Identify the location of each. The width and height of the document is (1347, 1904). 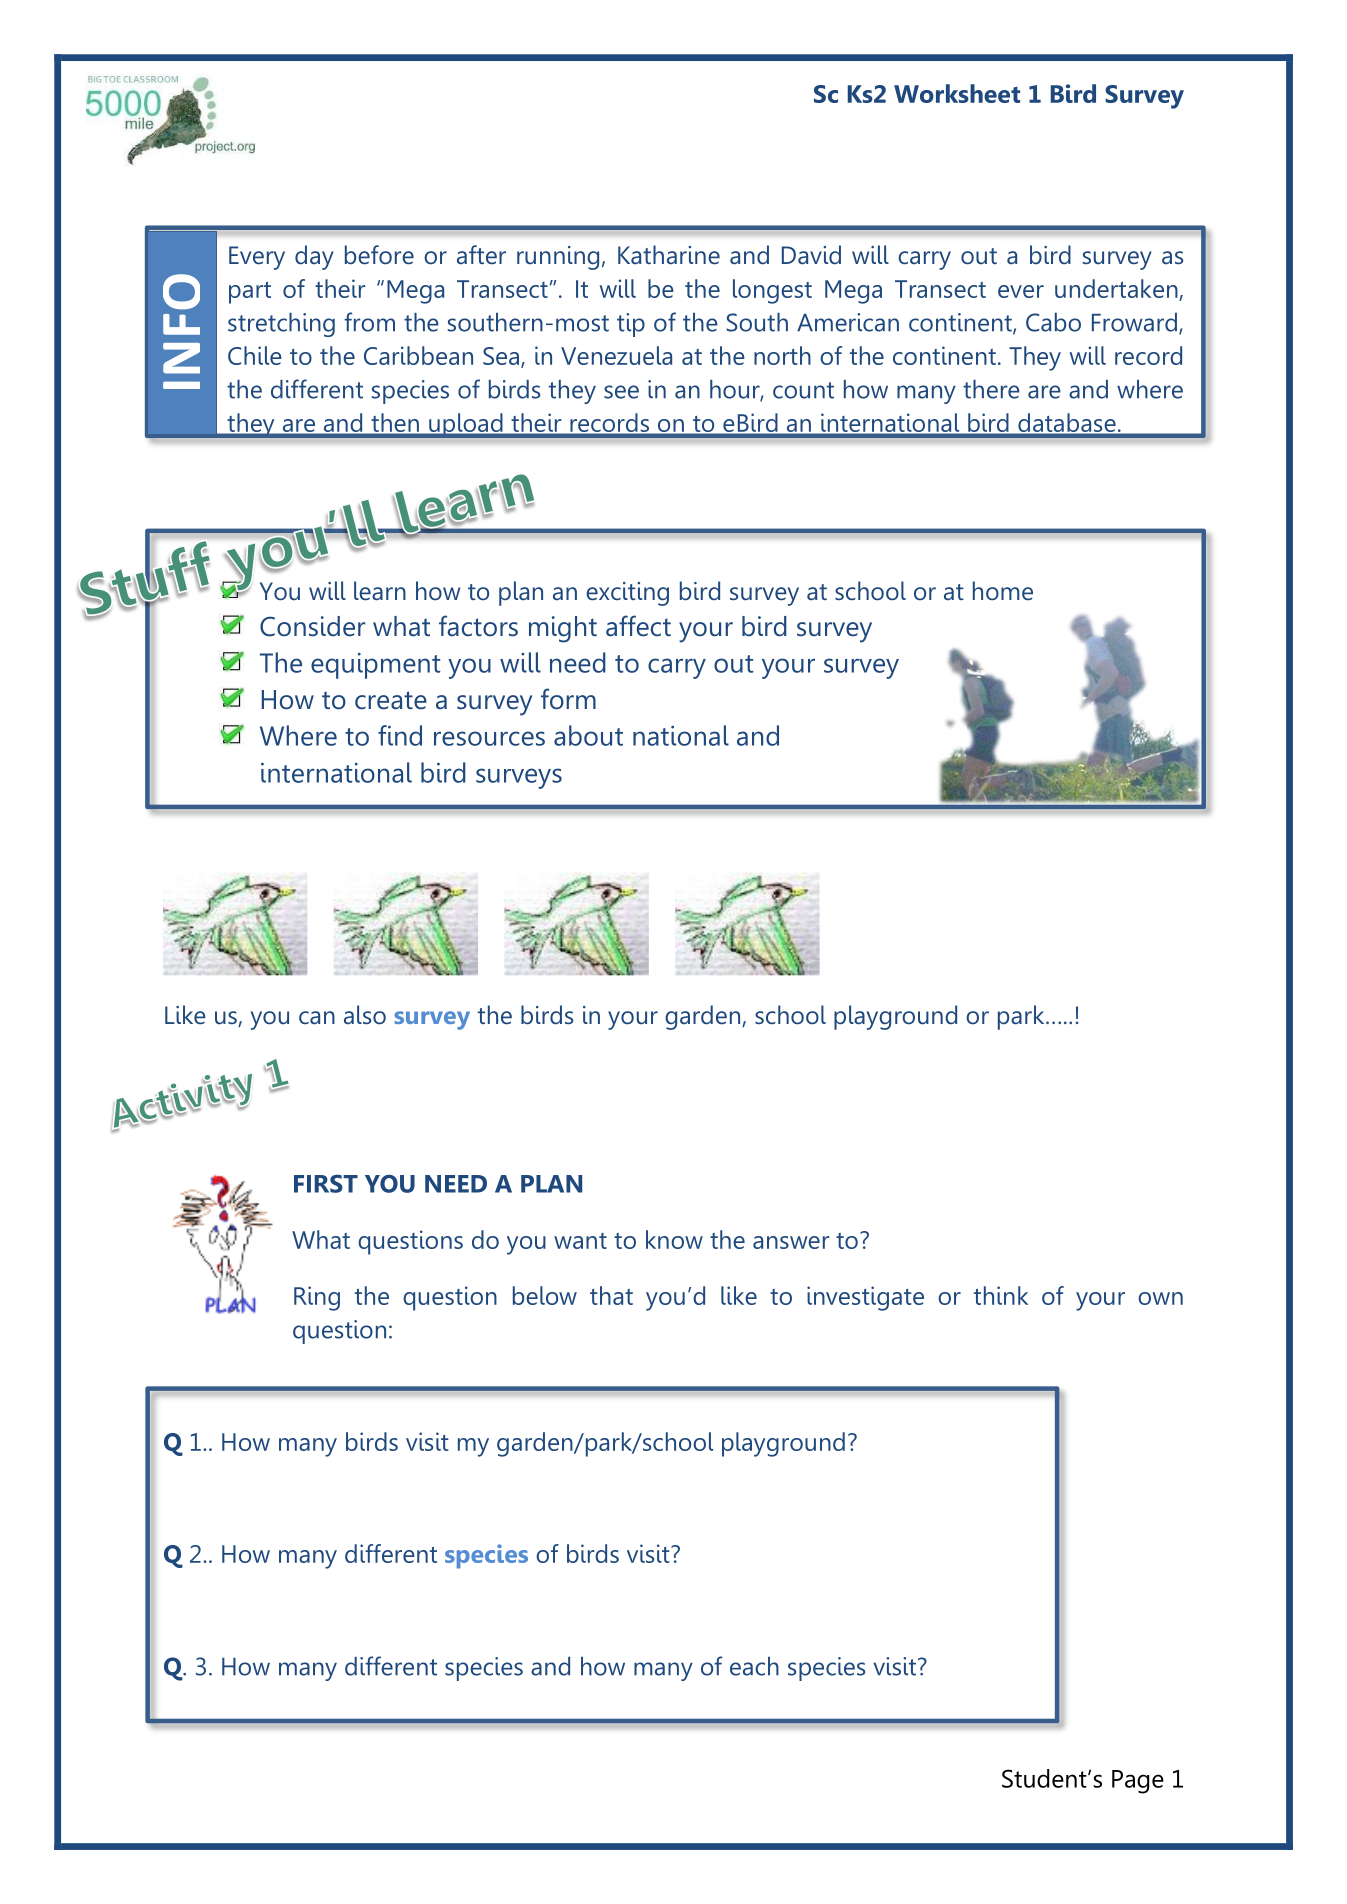
(754, 1666).
